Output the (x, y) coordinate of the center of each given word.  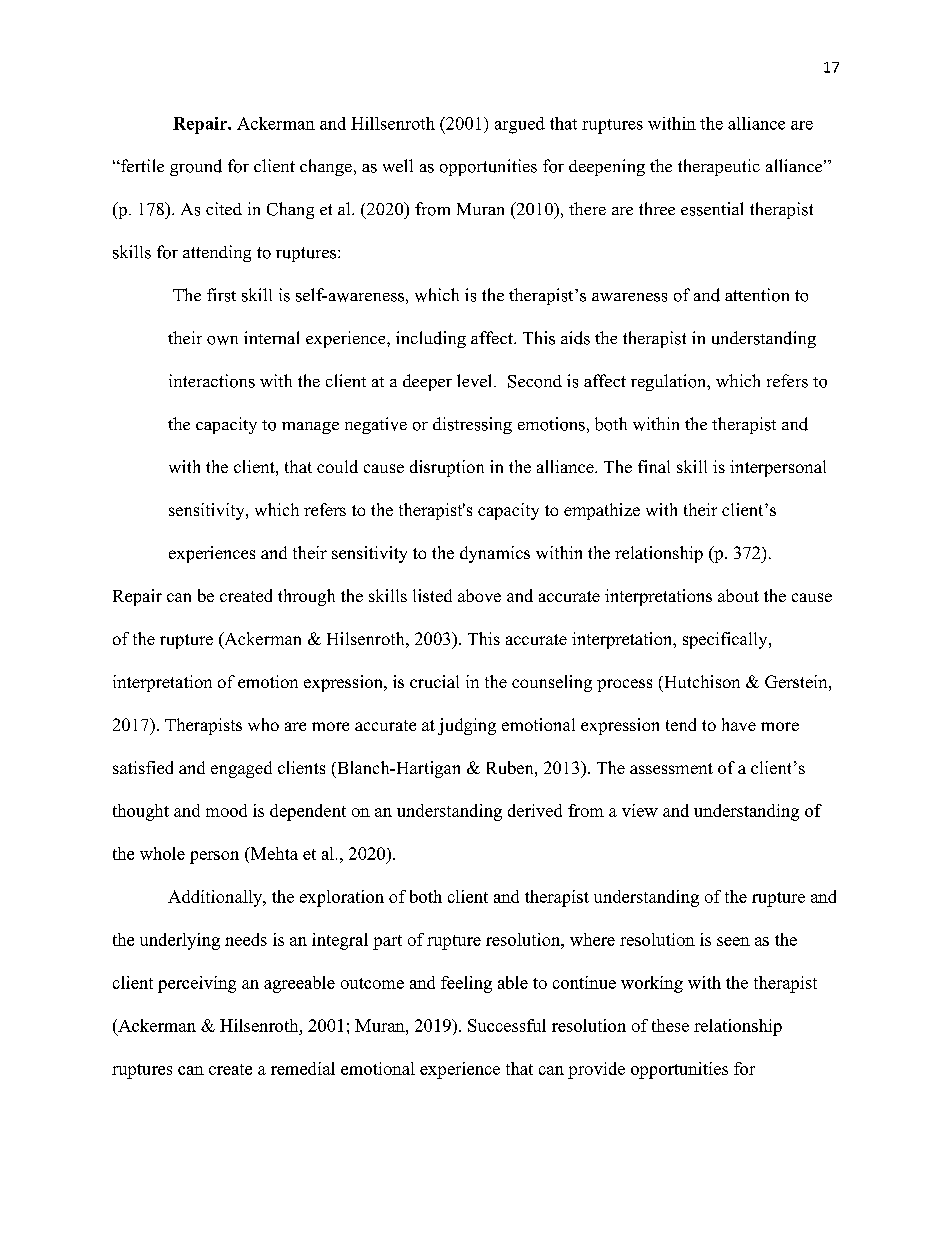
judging (467, 726)
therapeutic (719, 167)
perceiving (197, 984)
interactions (212, 381)
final (654, 466)
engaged (241, 769)
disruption (447, 468)
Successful (507, 1025)
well (398, 165)
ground (196, 167)
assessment (671, 768)
